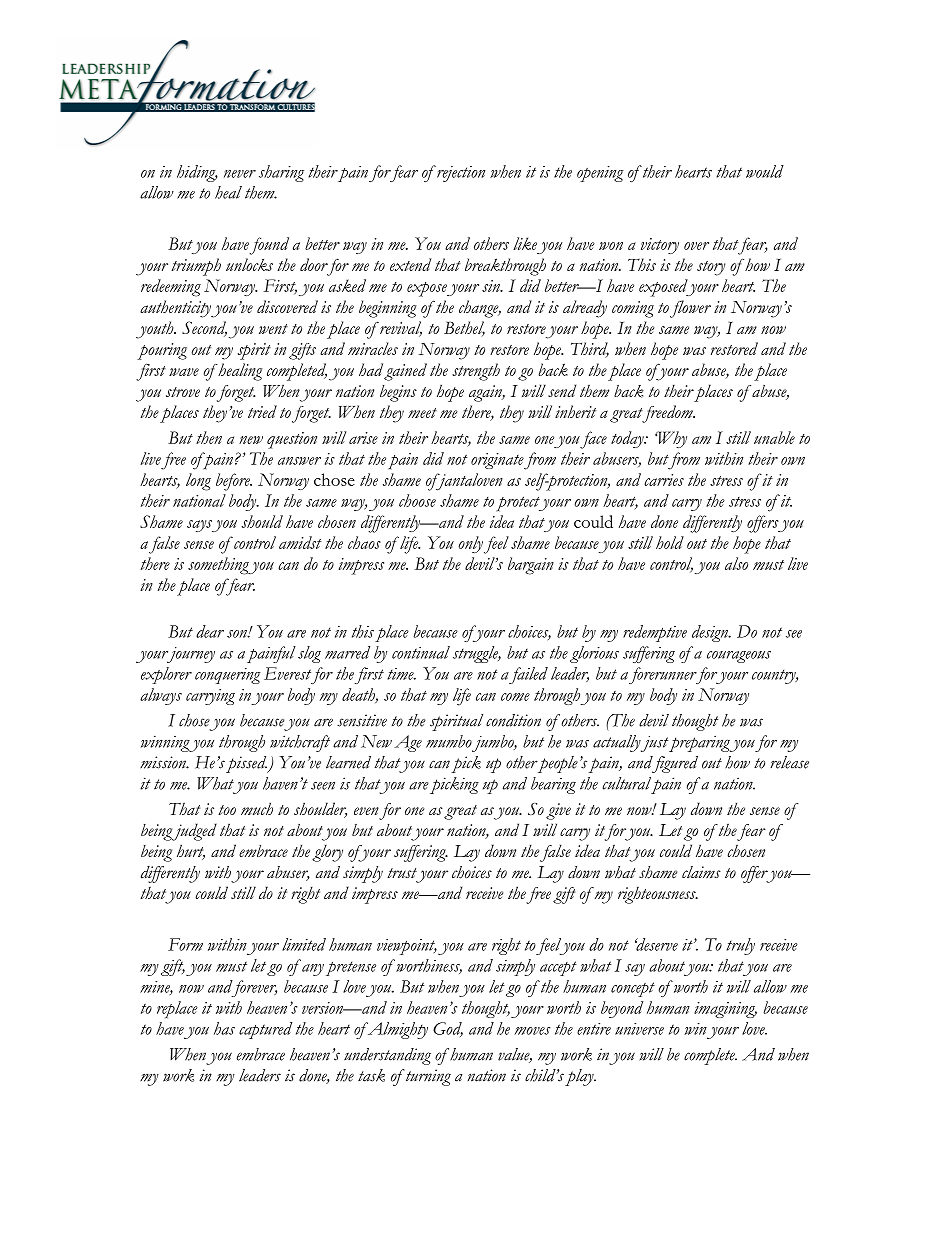 The height and width of the screenshot is (1233, 952). I want to click on rejection, so click(460, 174).
